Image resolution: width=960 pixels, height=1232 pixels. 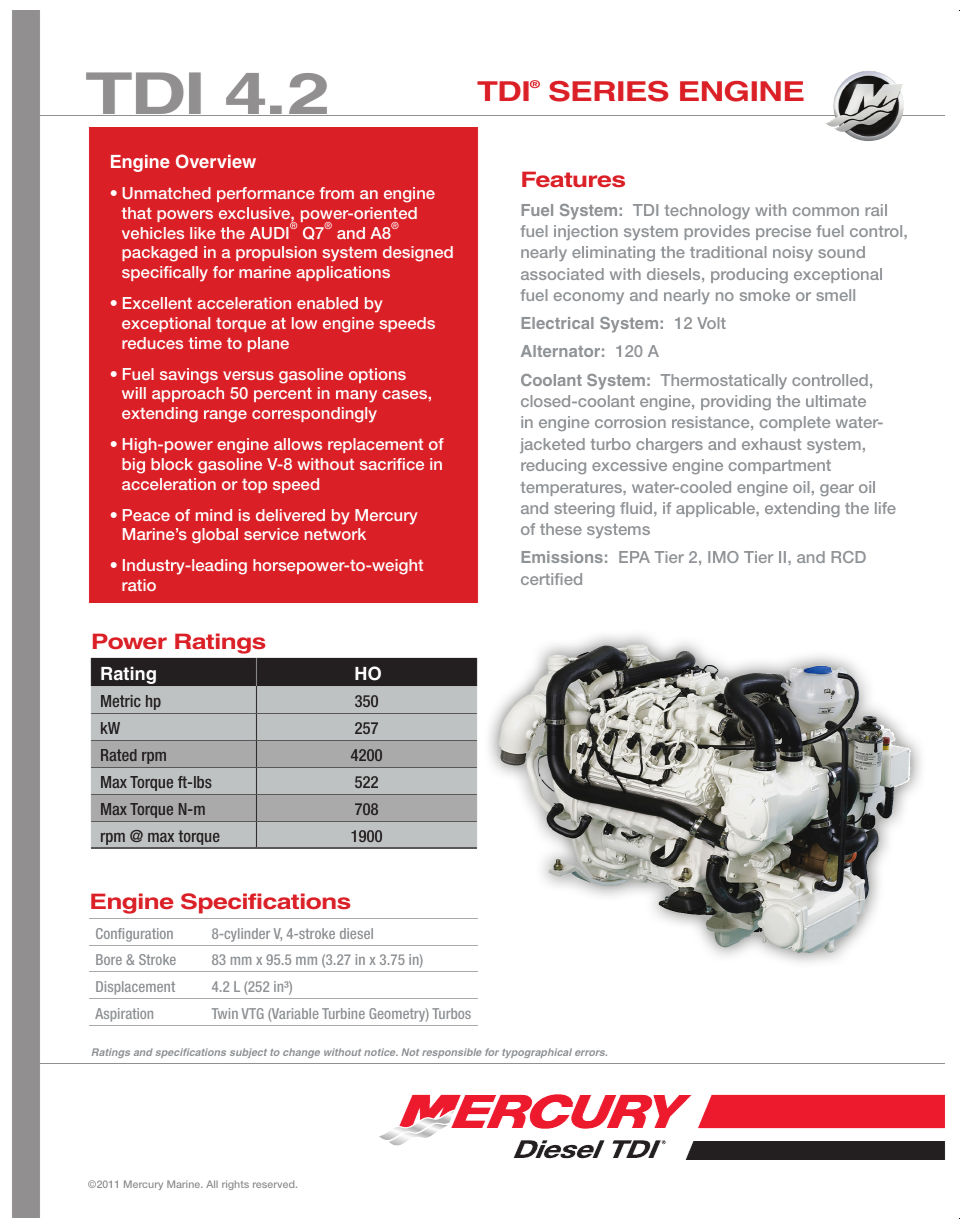 What do you see at coordinates (826, 211) in the image?
I see `common` at bounding box center [826, 211].
